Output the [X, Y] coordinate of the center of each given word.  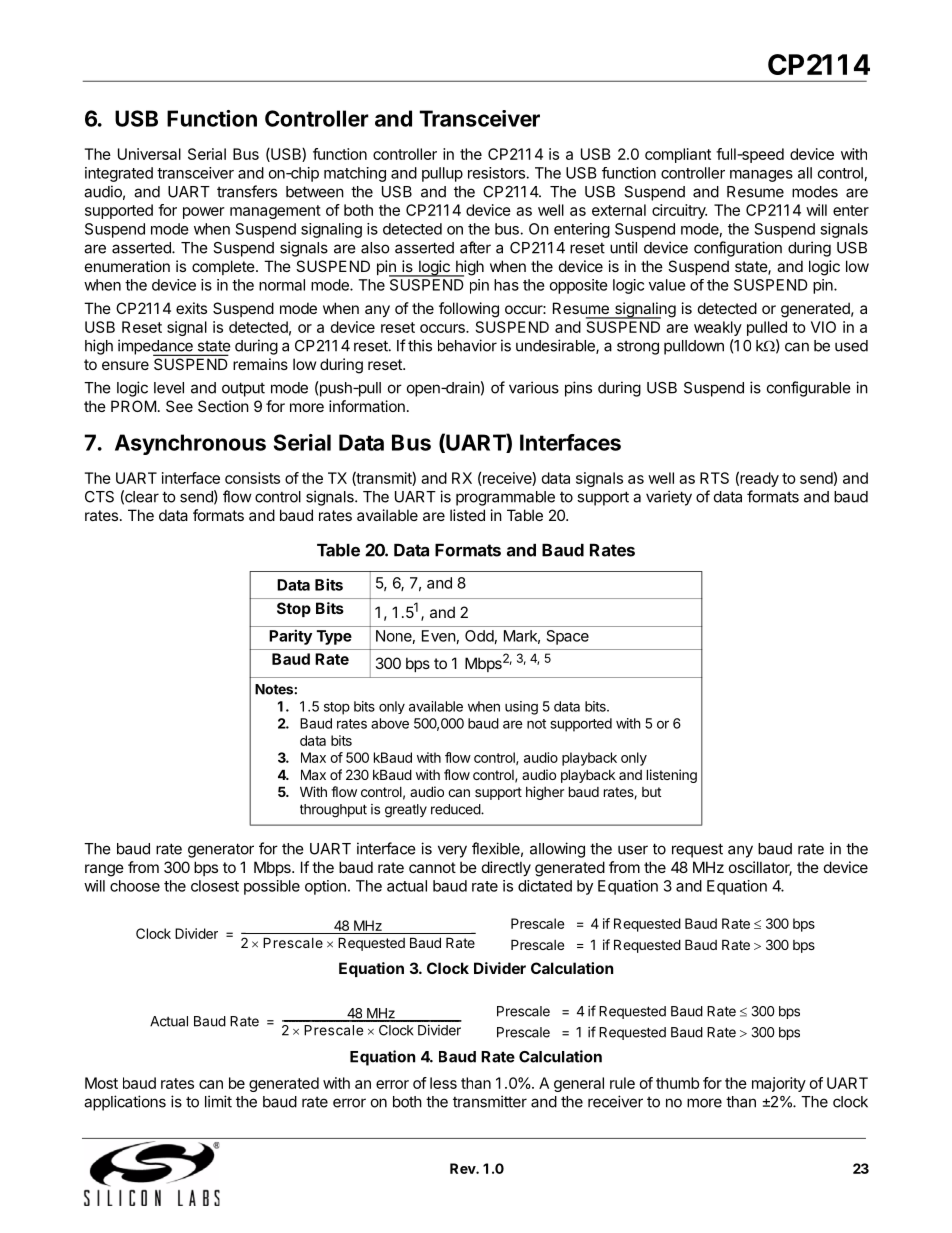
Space [568, 637]
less [443, 1083]
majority [779, 1084]
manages [761, 176]
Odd [479, 636]
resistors [496, 173]
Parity [290, 637]
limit [218, 1101]
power [204, 213]
